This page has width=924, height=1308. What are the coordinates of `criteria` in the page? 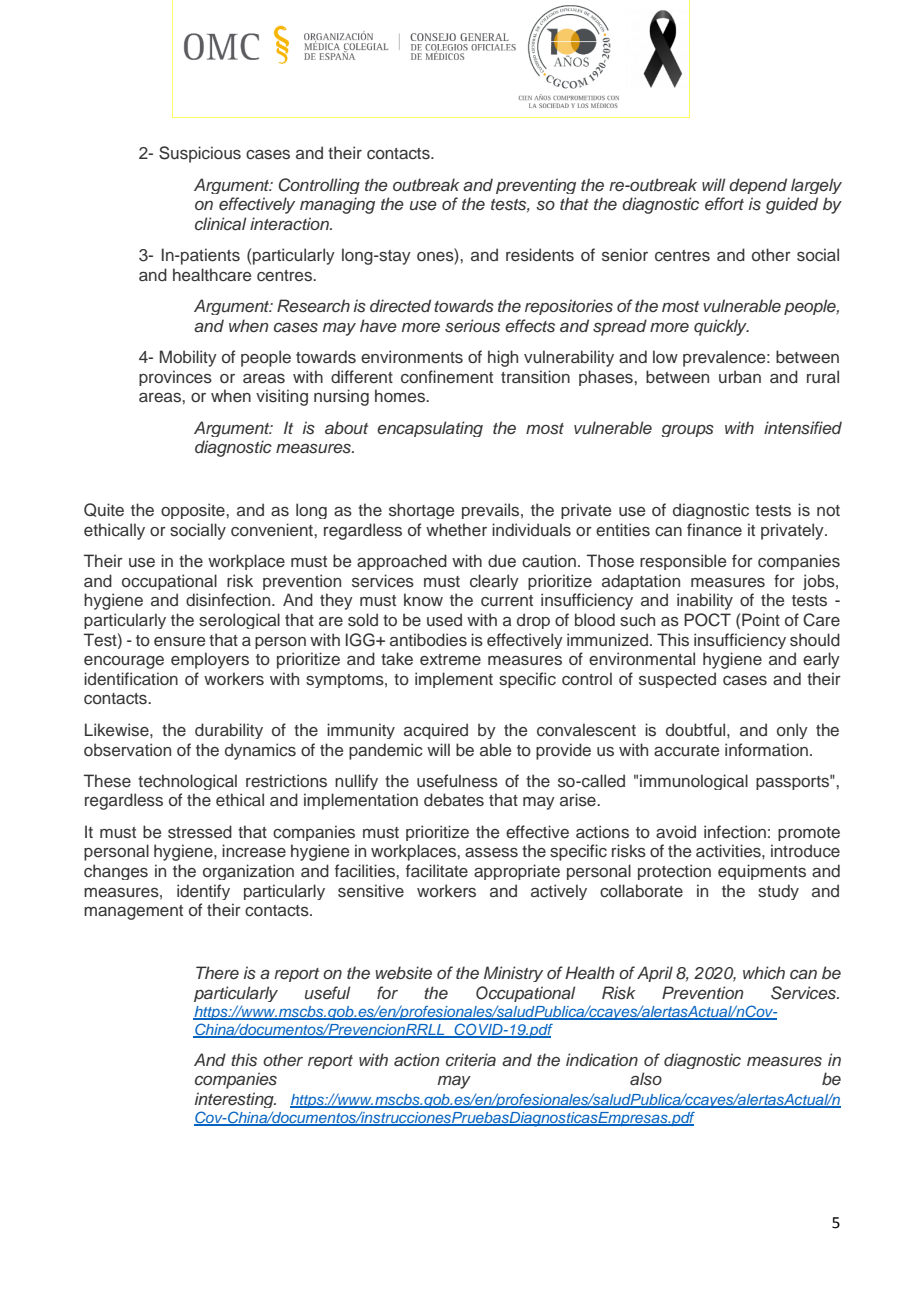 It's located at (471, 1059).
